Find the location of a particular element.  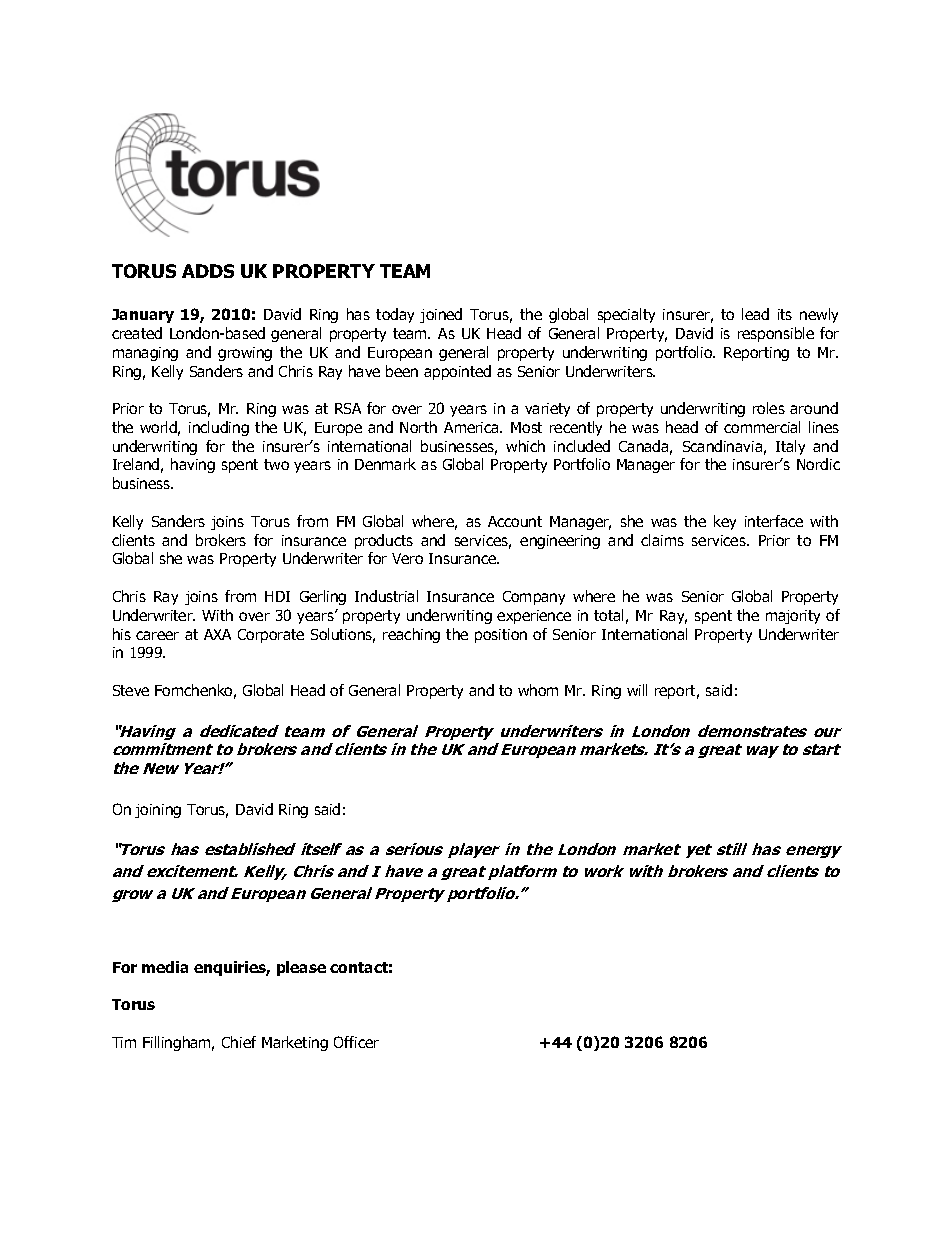

Chief is located at coordinates (239, 1042).
